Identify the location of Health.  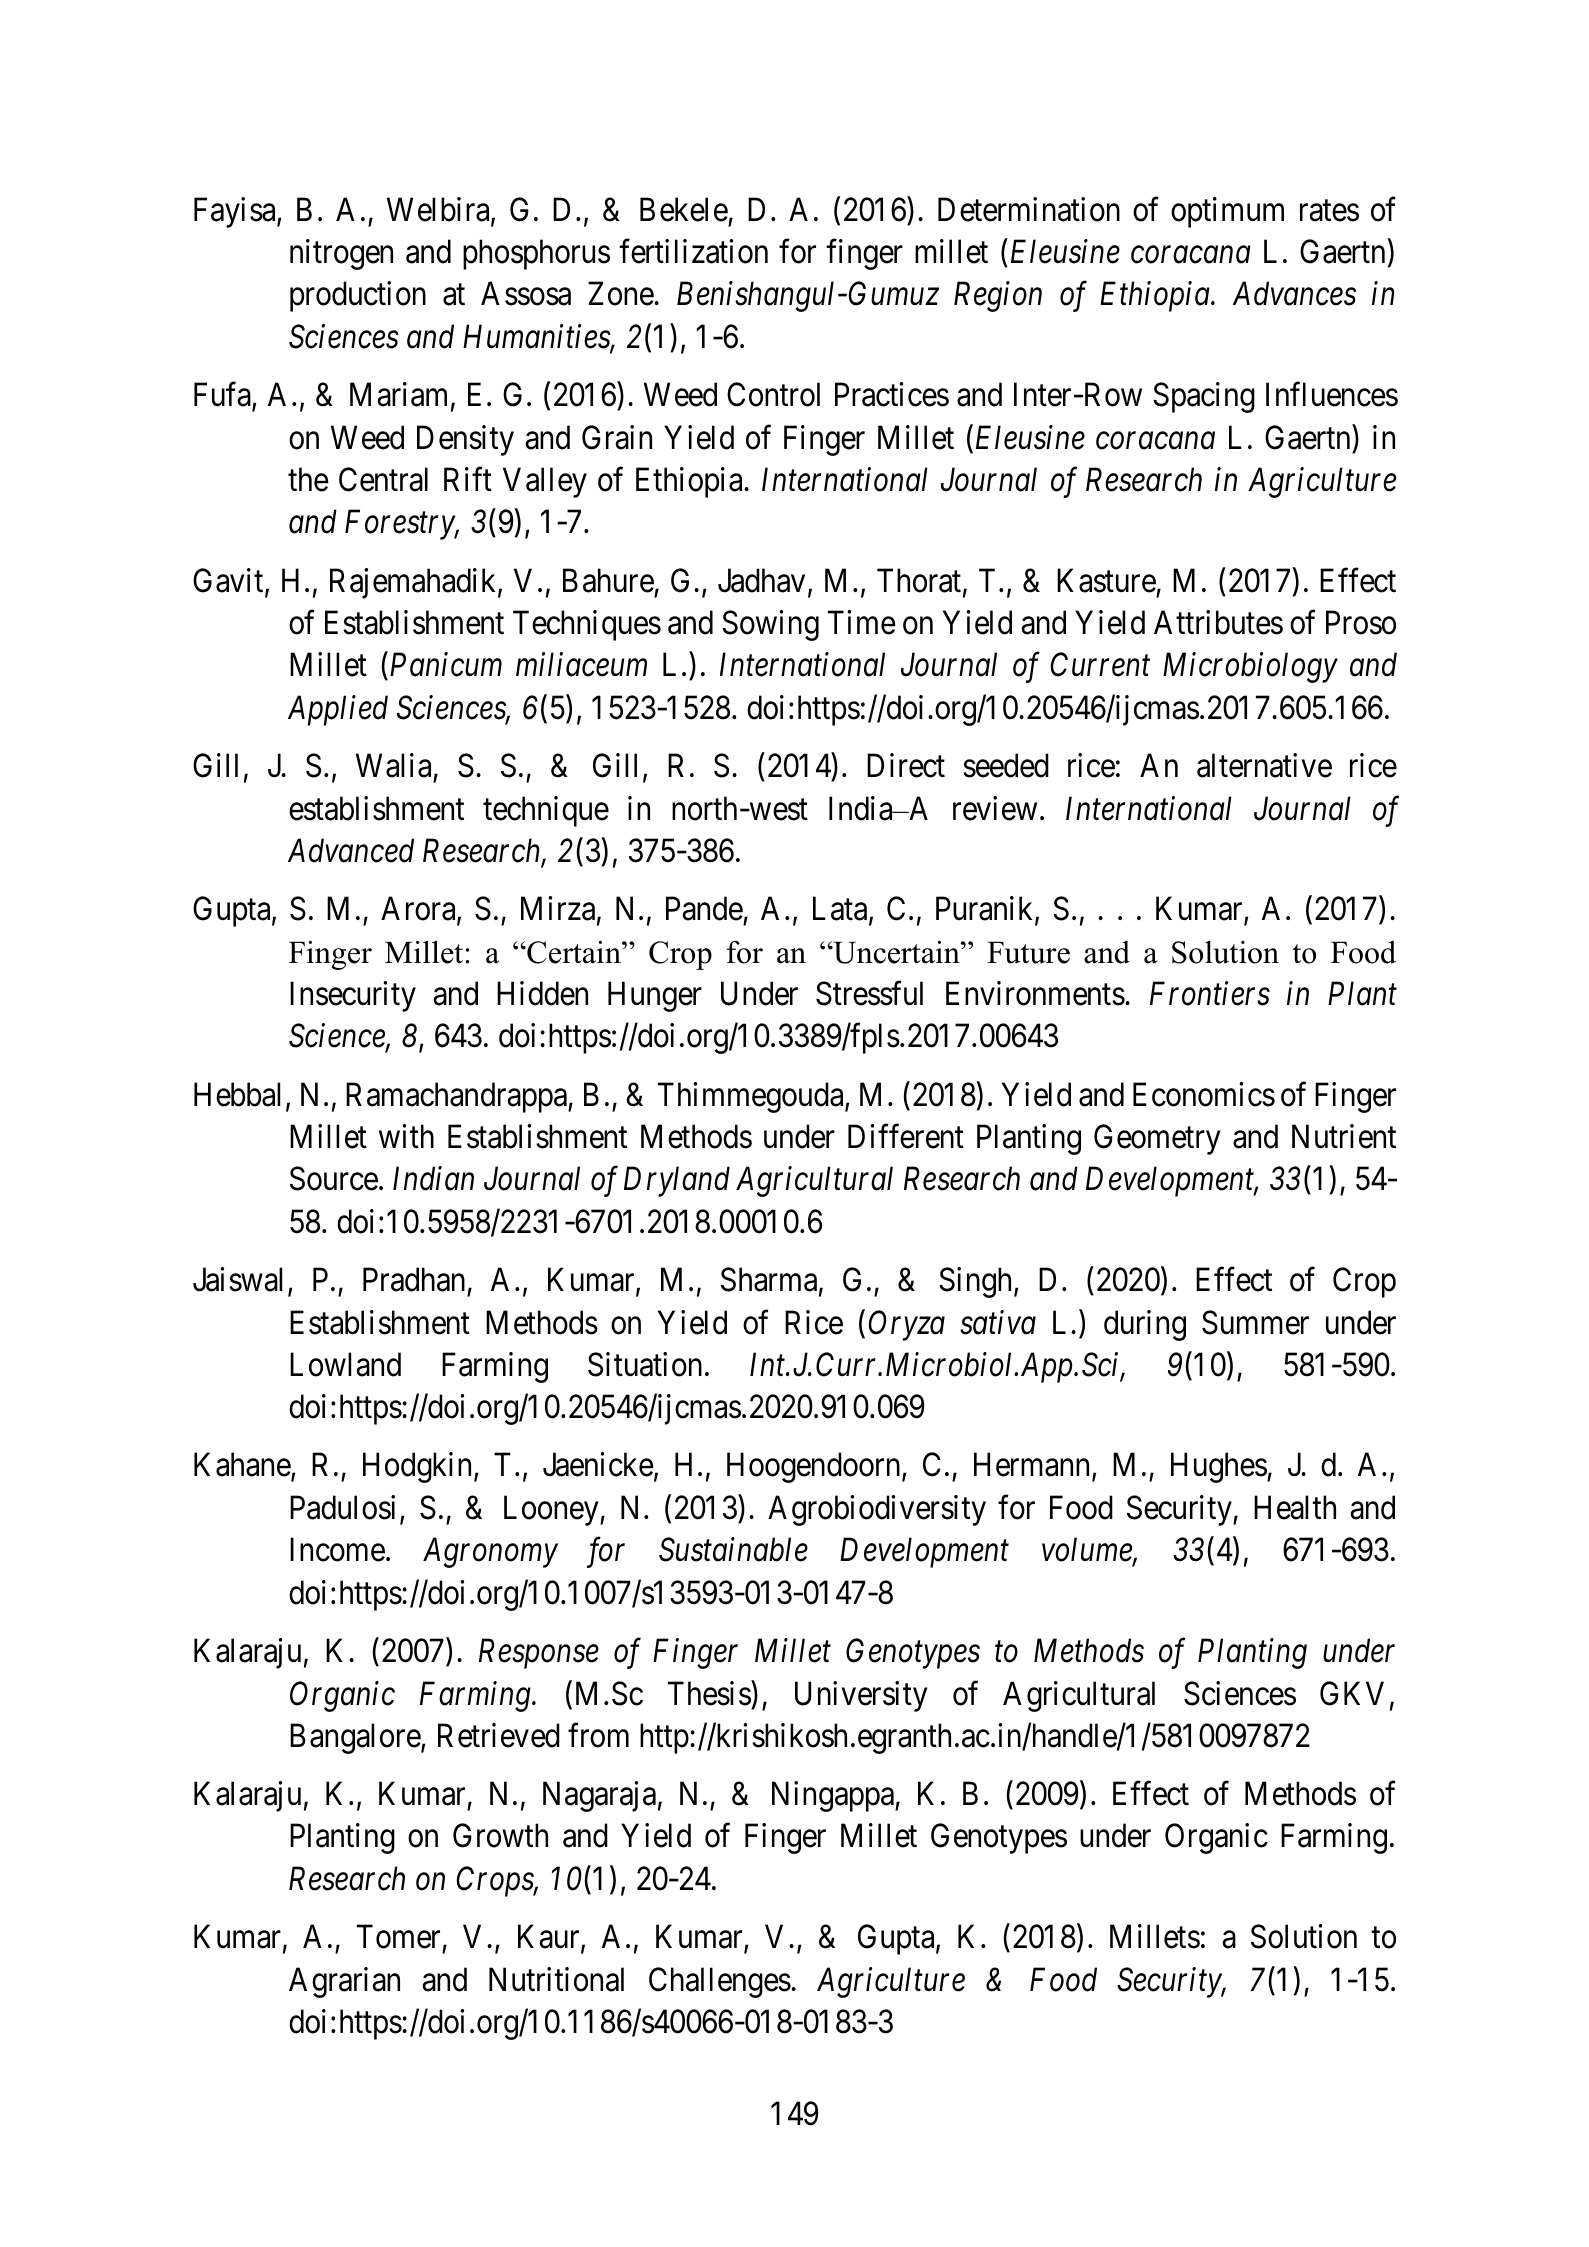
(1295, 1507).
